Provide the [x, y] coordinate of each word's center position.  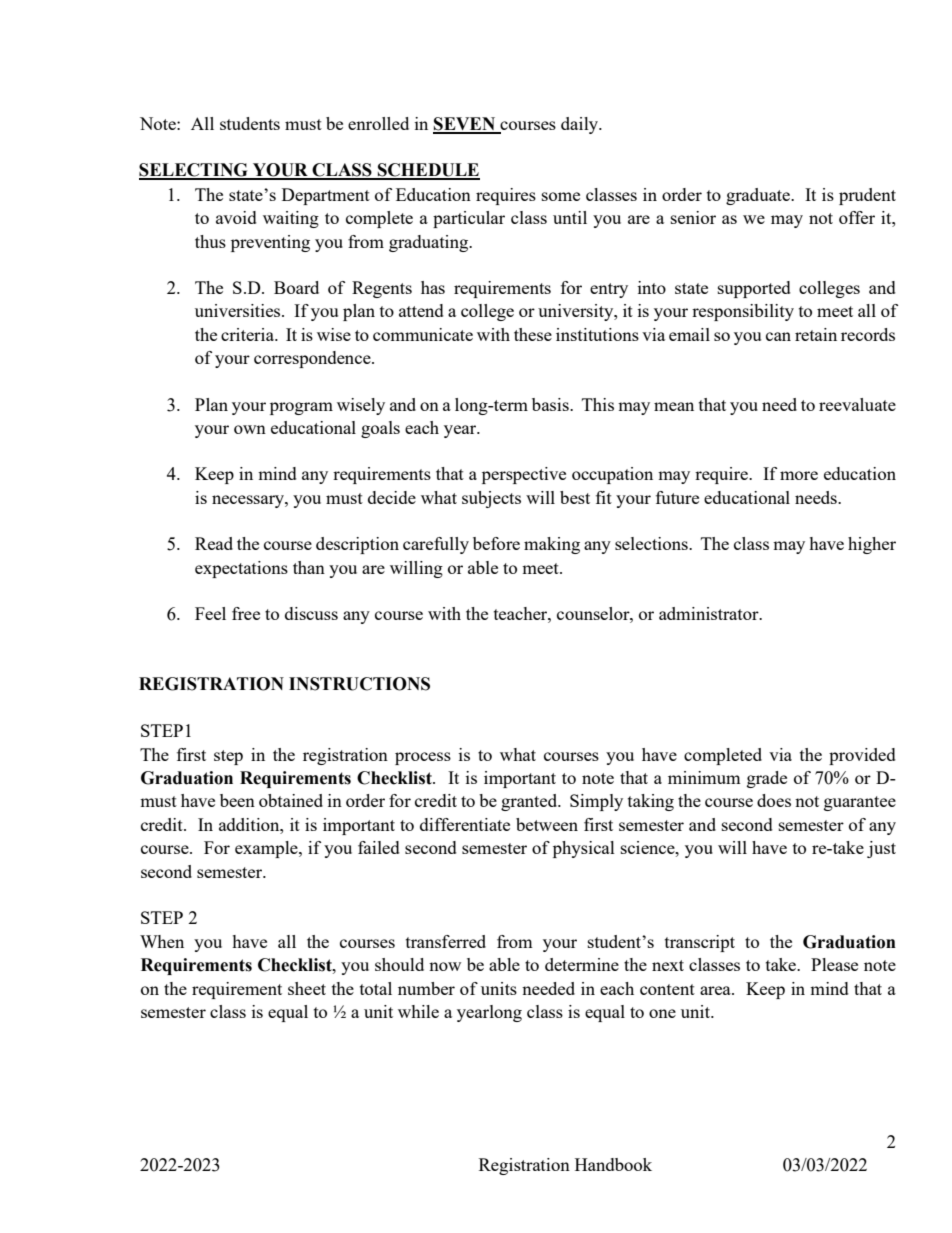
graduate [759, 196]
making [552, 545]
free [246, 613]
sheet [307, 988]
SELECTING [194, 171]
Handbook [613, 1164]
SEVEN [465, 125]
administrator [710, 613]
